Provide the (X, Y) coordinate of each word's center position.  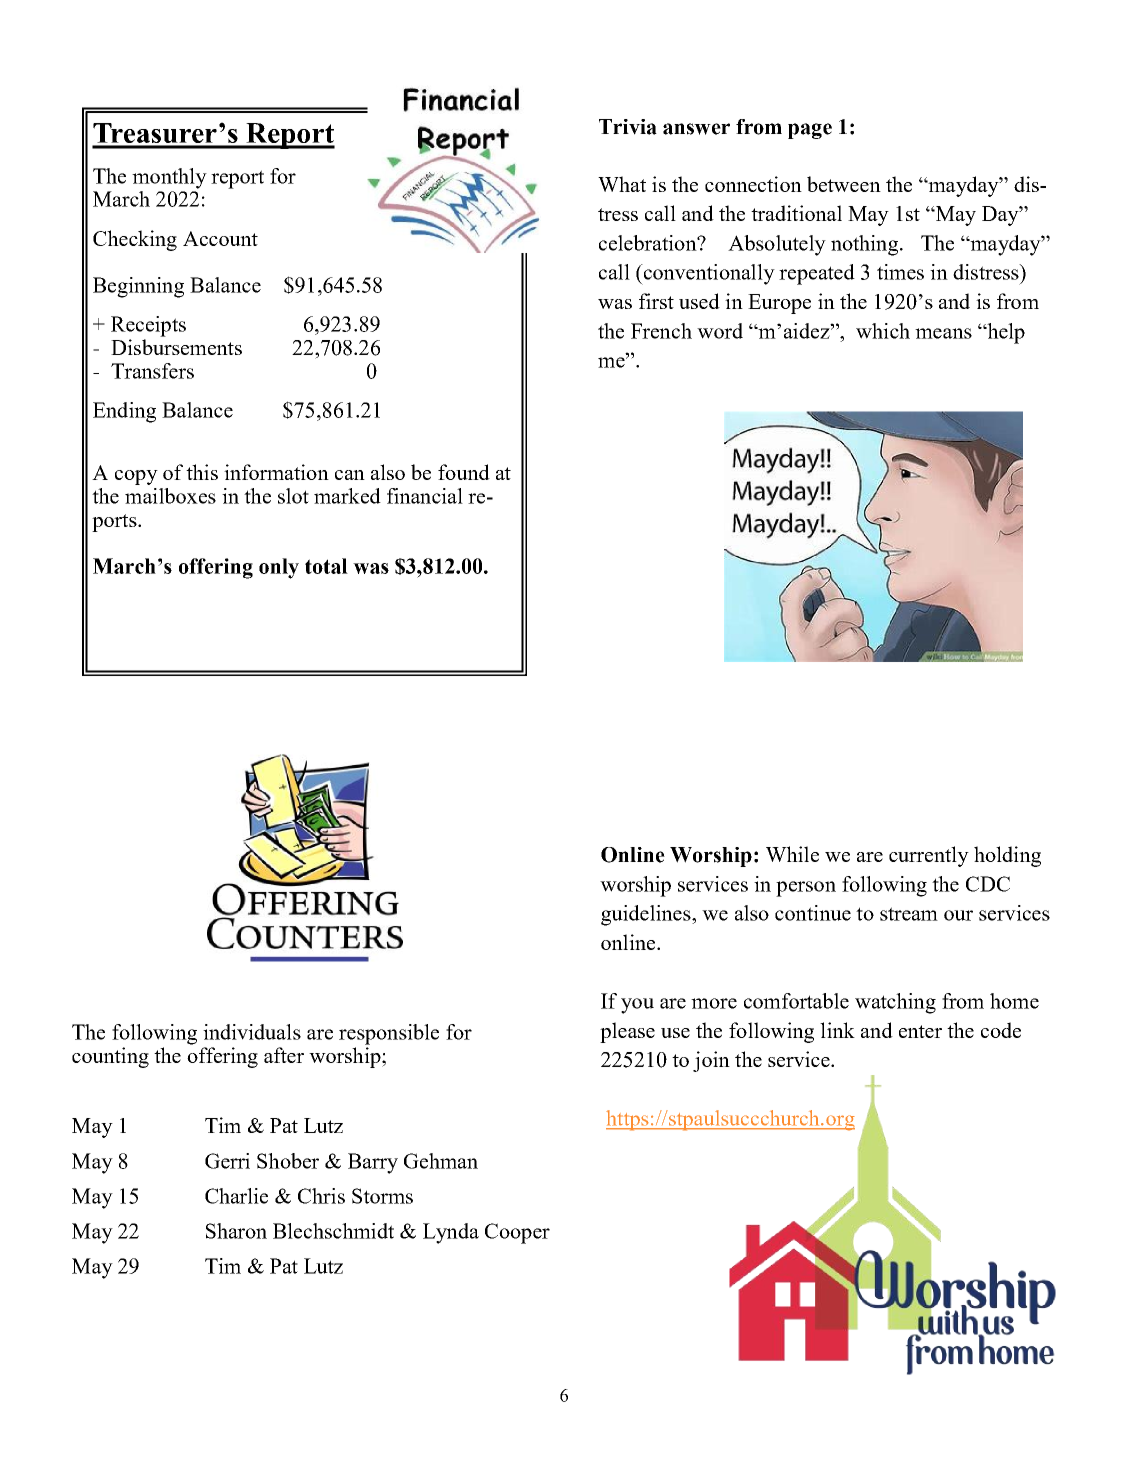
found (464, 472)
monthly (169, 178)
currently (929, 856)
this (202, 472)
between (844, 184)
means (943, 333)
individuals (252, 1032)
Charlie (236, 1196)
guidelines (647, 915)
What (622, 184)
